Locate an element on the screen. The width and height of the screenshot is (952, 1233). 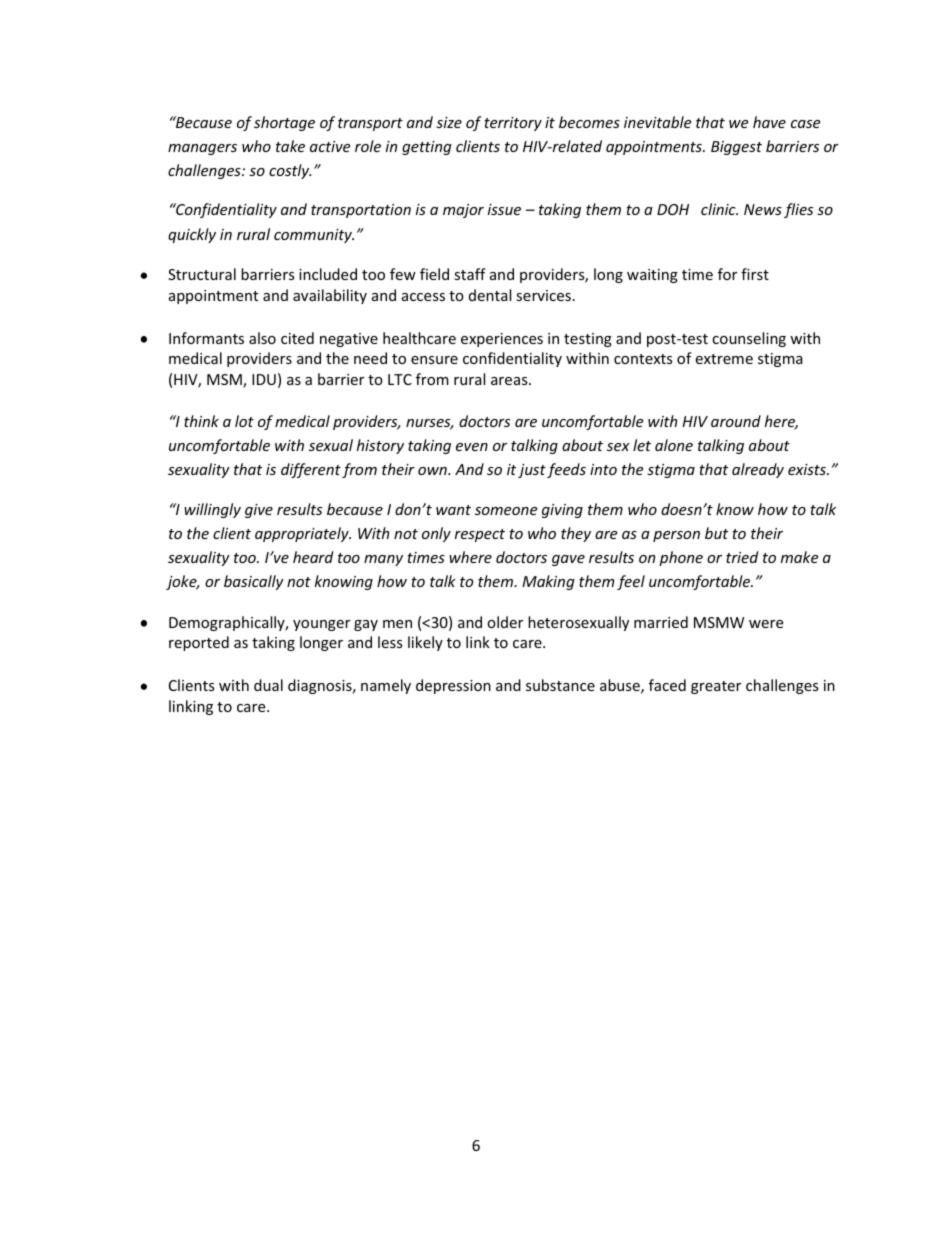
territory is located at coordinates (513, 124).
